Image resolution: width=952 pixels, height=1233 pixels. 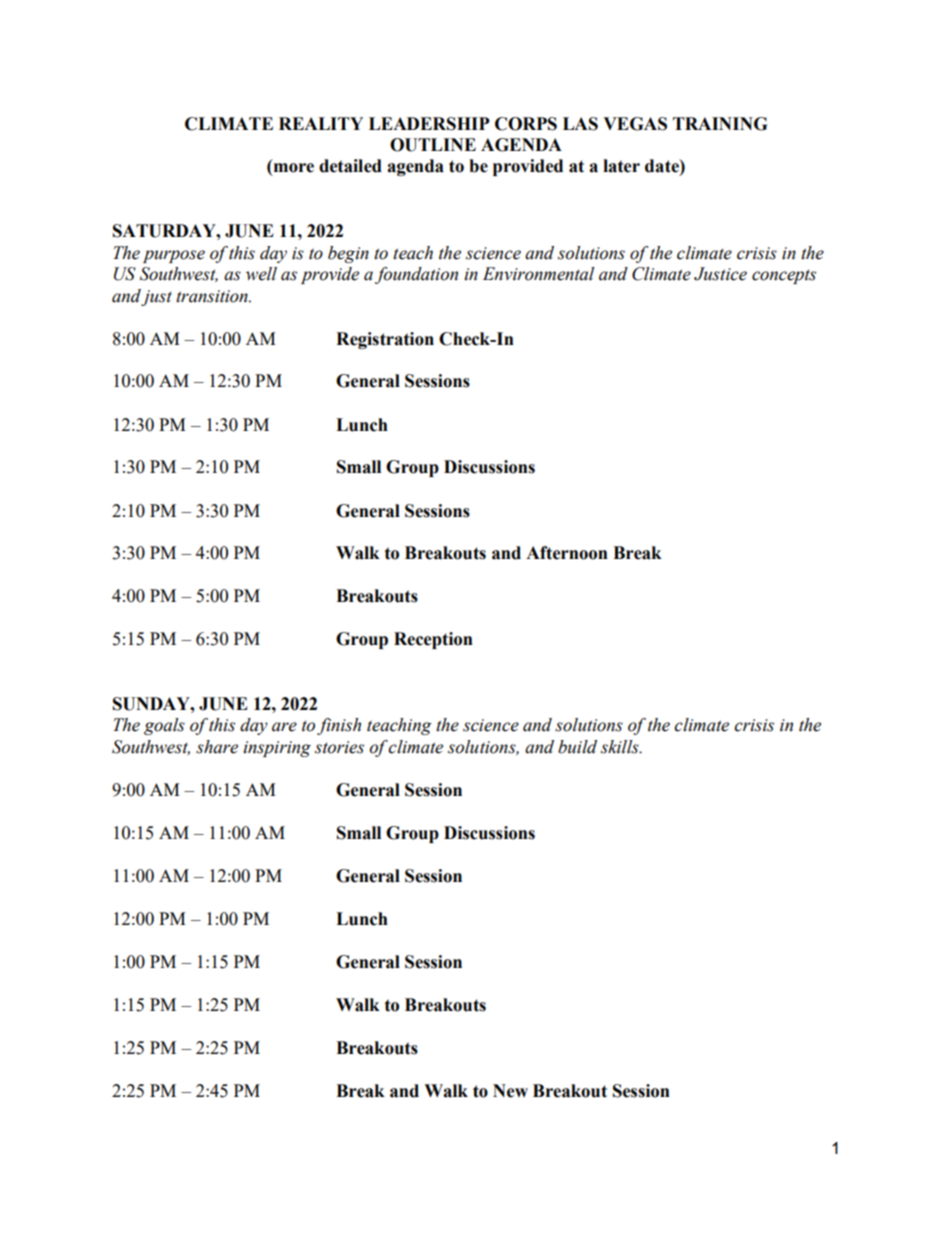 I want to click on build, so click(x=577, y=747).
